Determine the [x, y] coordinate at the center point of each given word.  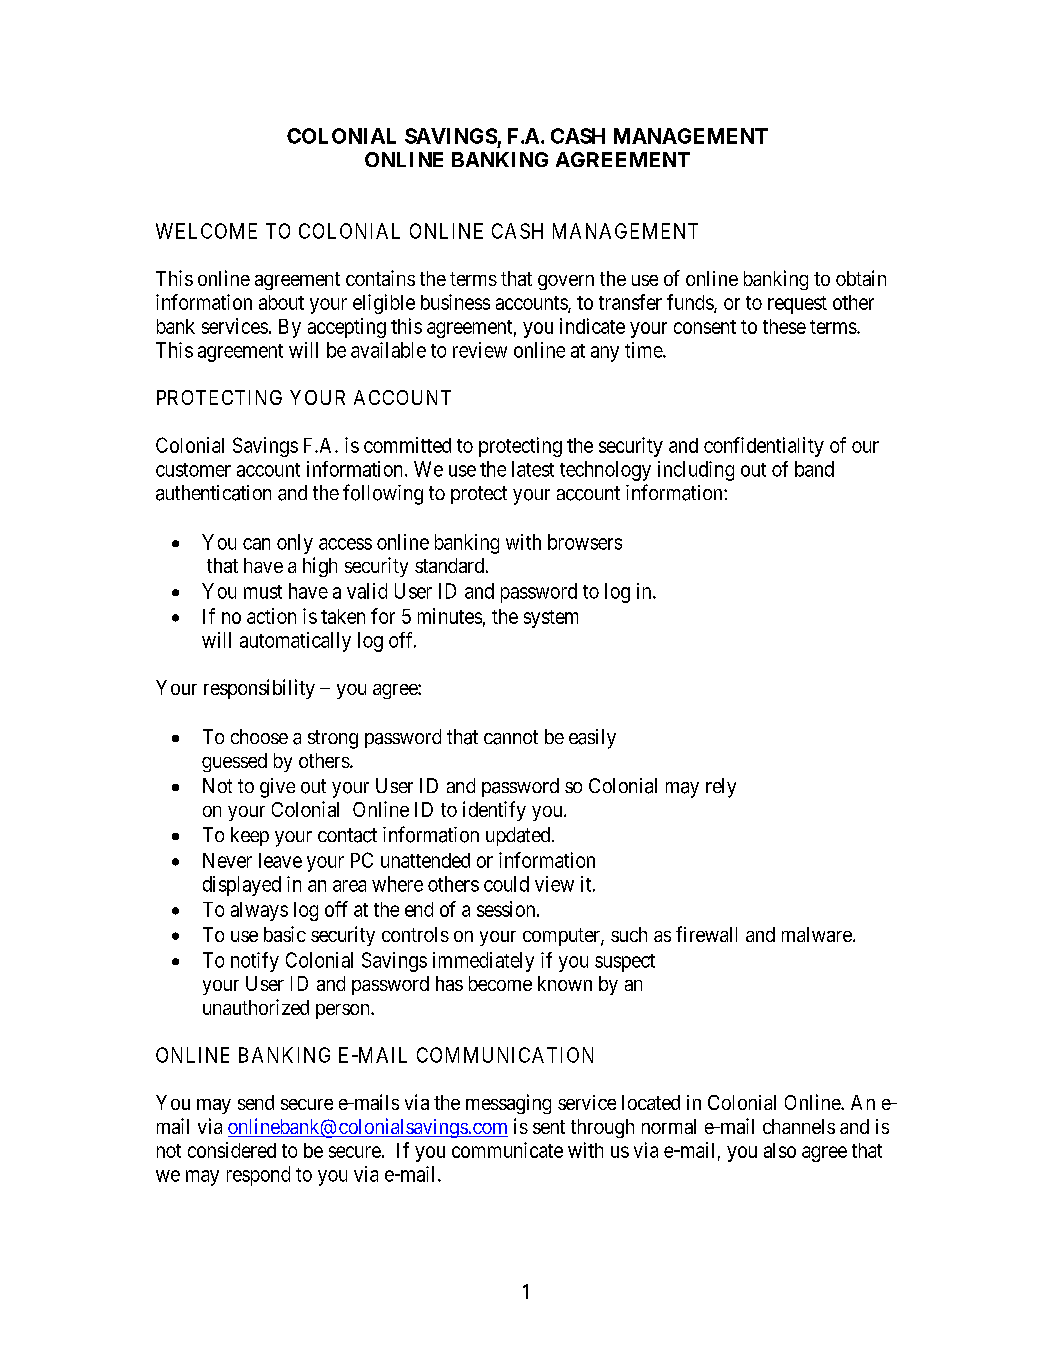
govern [566, 282]
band [814, 469]
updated [519, 836]
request [797, 305]
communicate [507, 1150]
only [295, 544]
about [281, 302]
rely [721, 788]
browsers [585, 542]
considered [232, 1150]
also [780, 1150]
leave [280, 860]
